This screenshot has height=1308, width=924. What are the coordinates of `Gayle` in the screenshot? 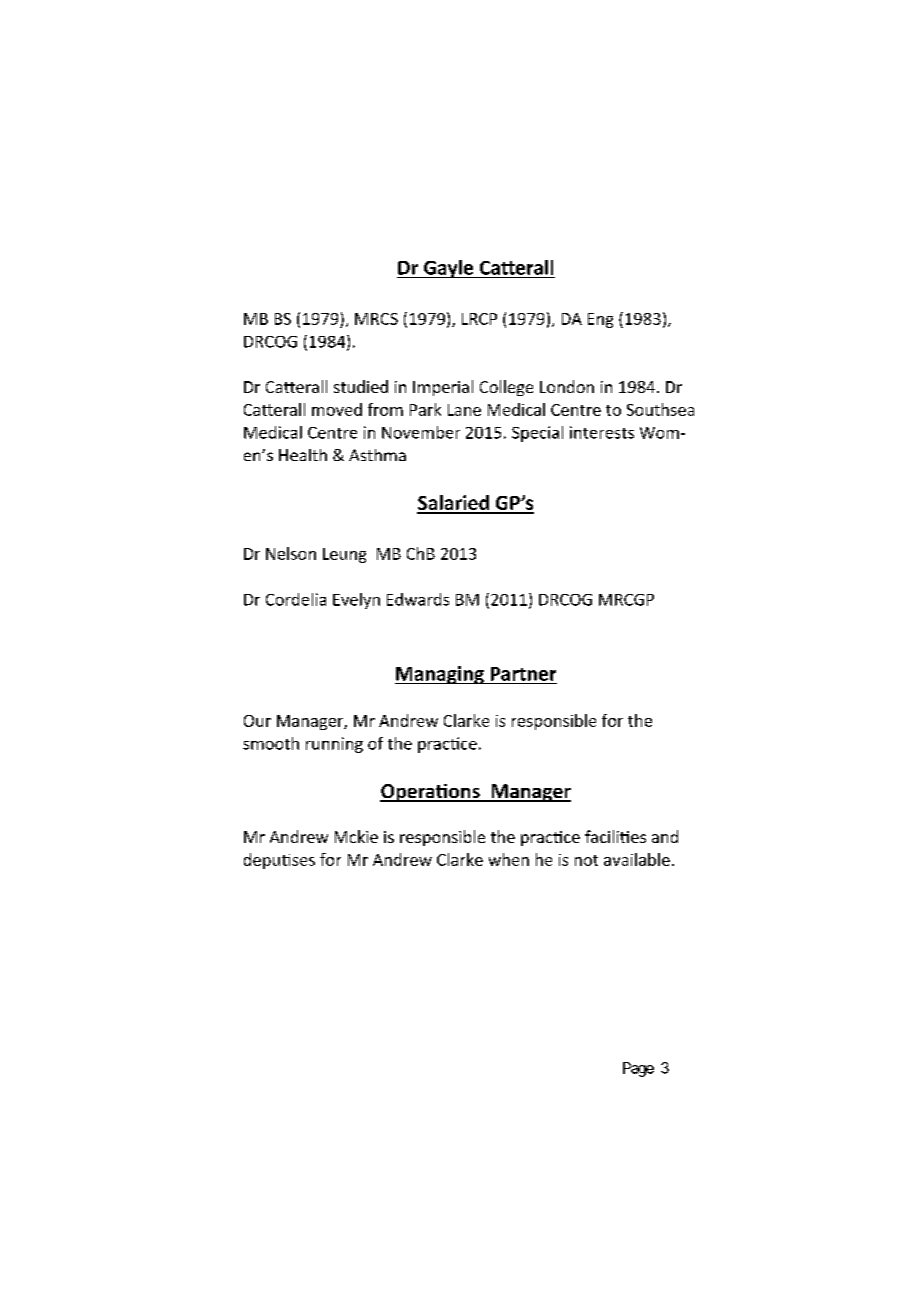 It's located at (449, 269).
